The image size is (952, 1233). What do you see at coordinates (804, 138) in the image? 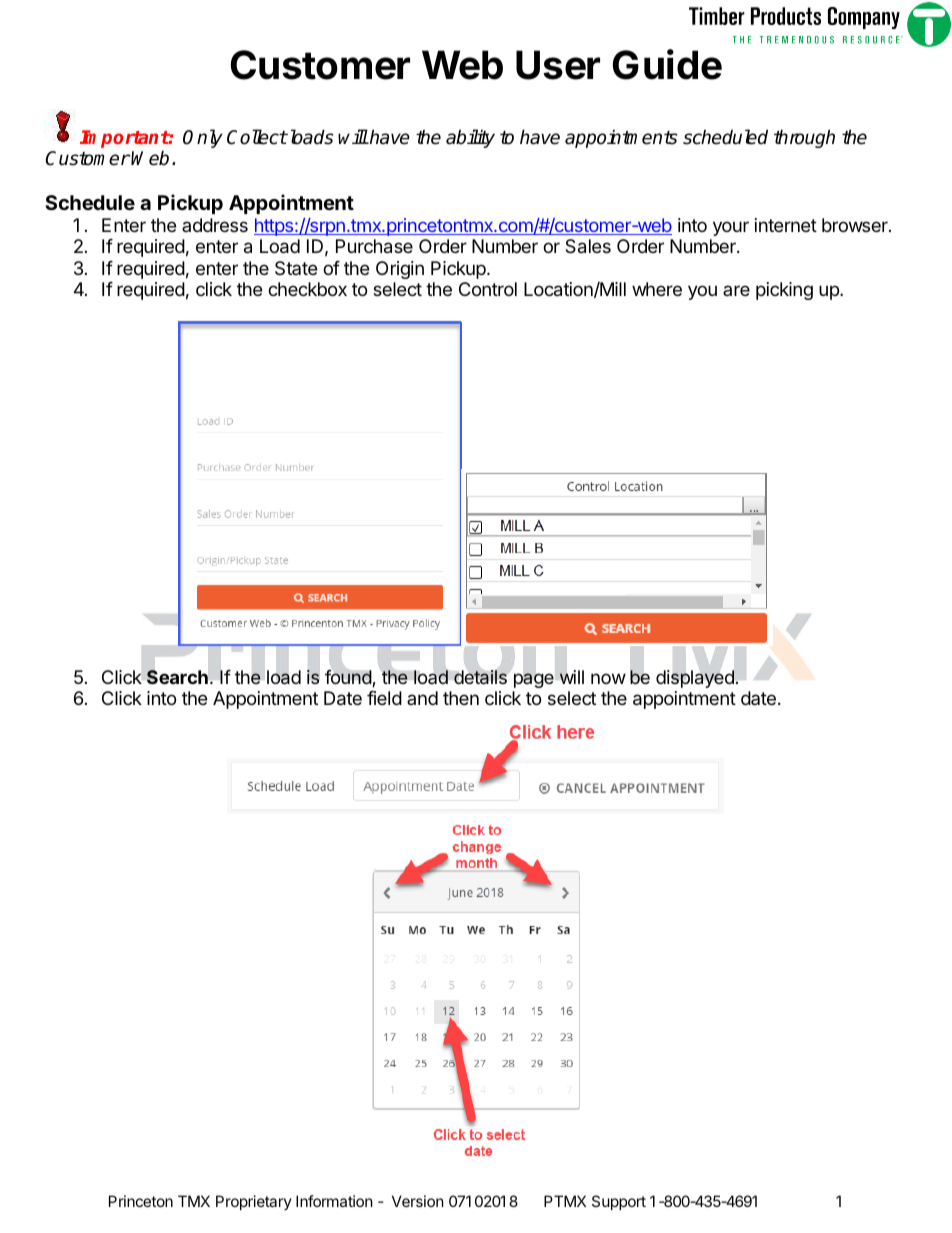
I see `through` at bounding box center [804, 138].
